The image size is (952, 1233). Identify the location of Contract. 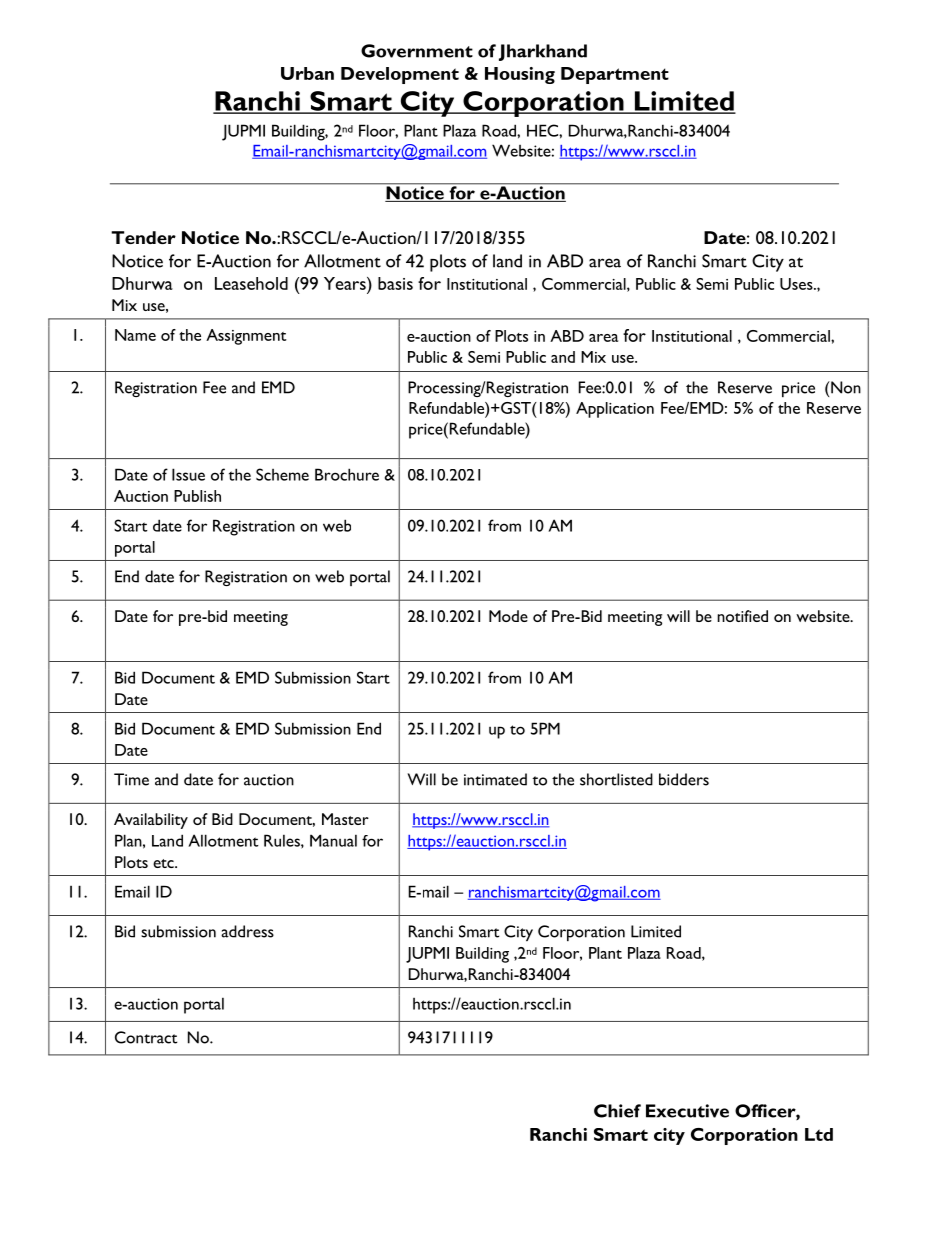
(146, 1037).
